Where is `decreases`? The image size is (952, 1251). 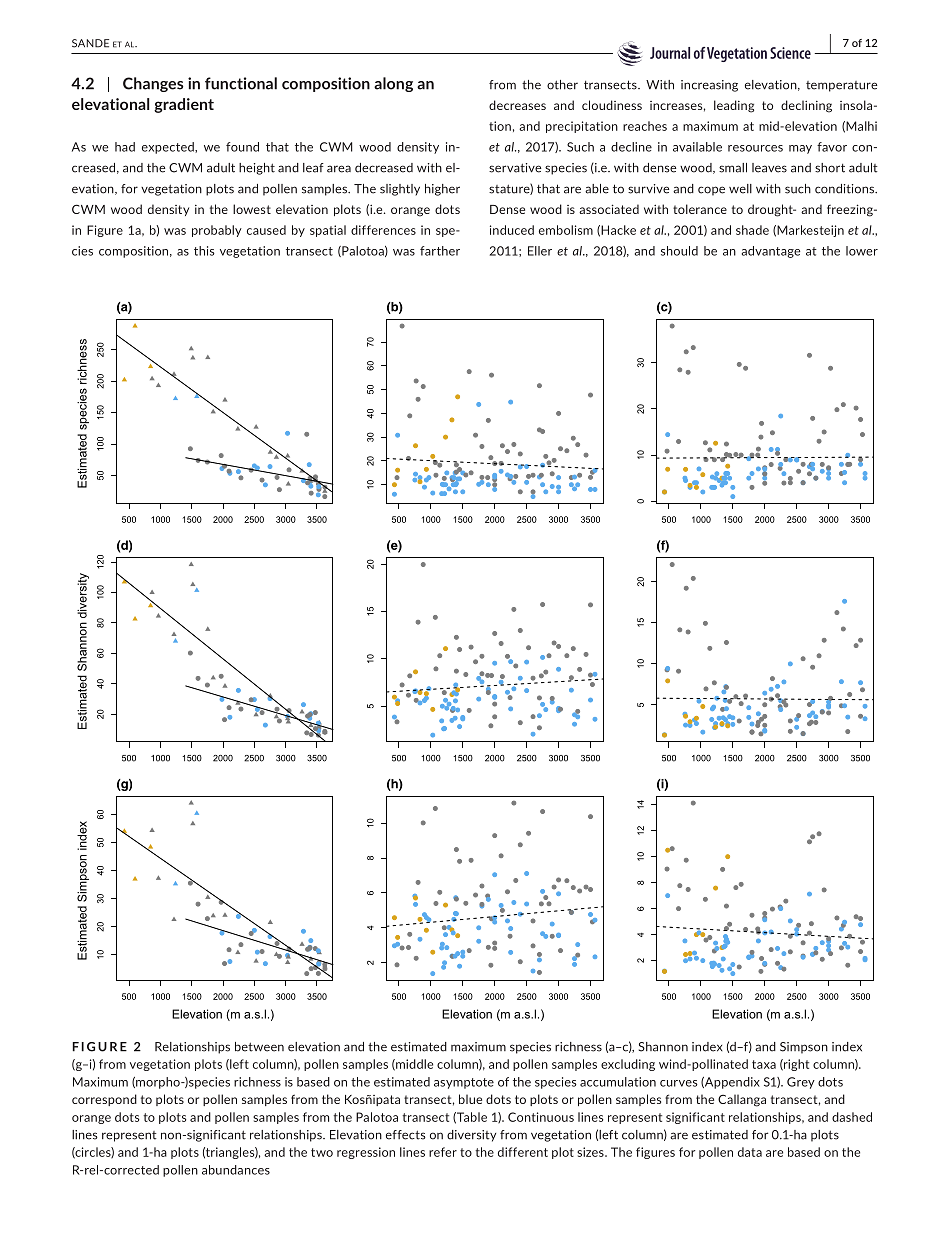
decreases is located at coordinates (517, 105).
